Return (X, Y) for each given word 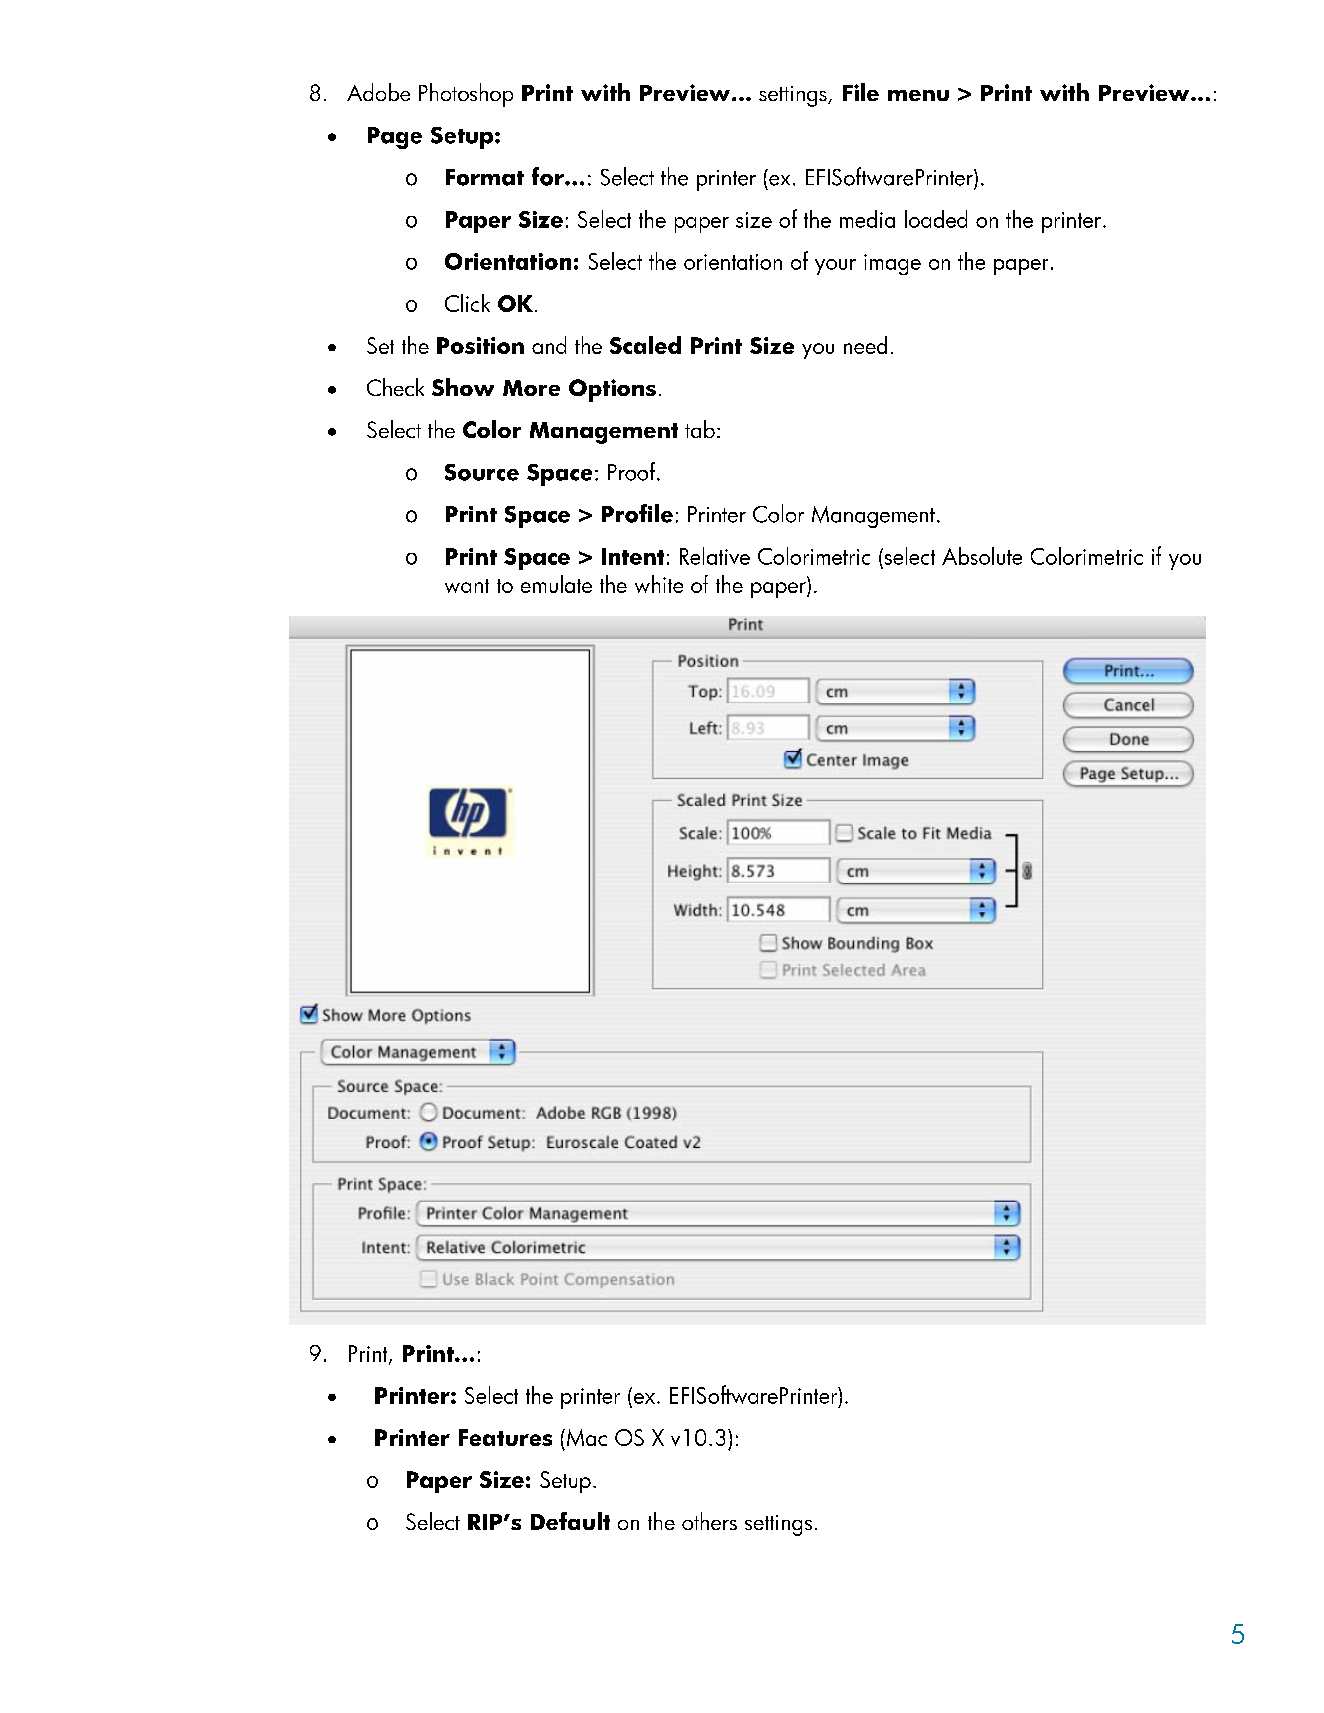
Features (505, 1437)
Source (482, 472)
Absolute (982, 556)
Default (570, 1521)
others (709, 1521)
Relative (715, 556)
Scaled (645, 345)
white (659, 584)
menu (918, 95)
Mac (585, 1437)
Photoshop (466, 95)
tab (700, 429)
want (467, 586)
